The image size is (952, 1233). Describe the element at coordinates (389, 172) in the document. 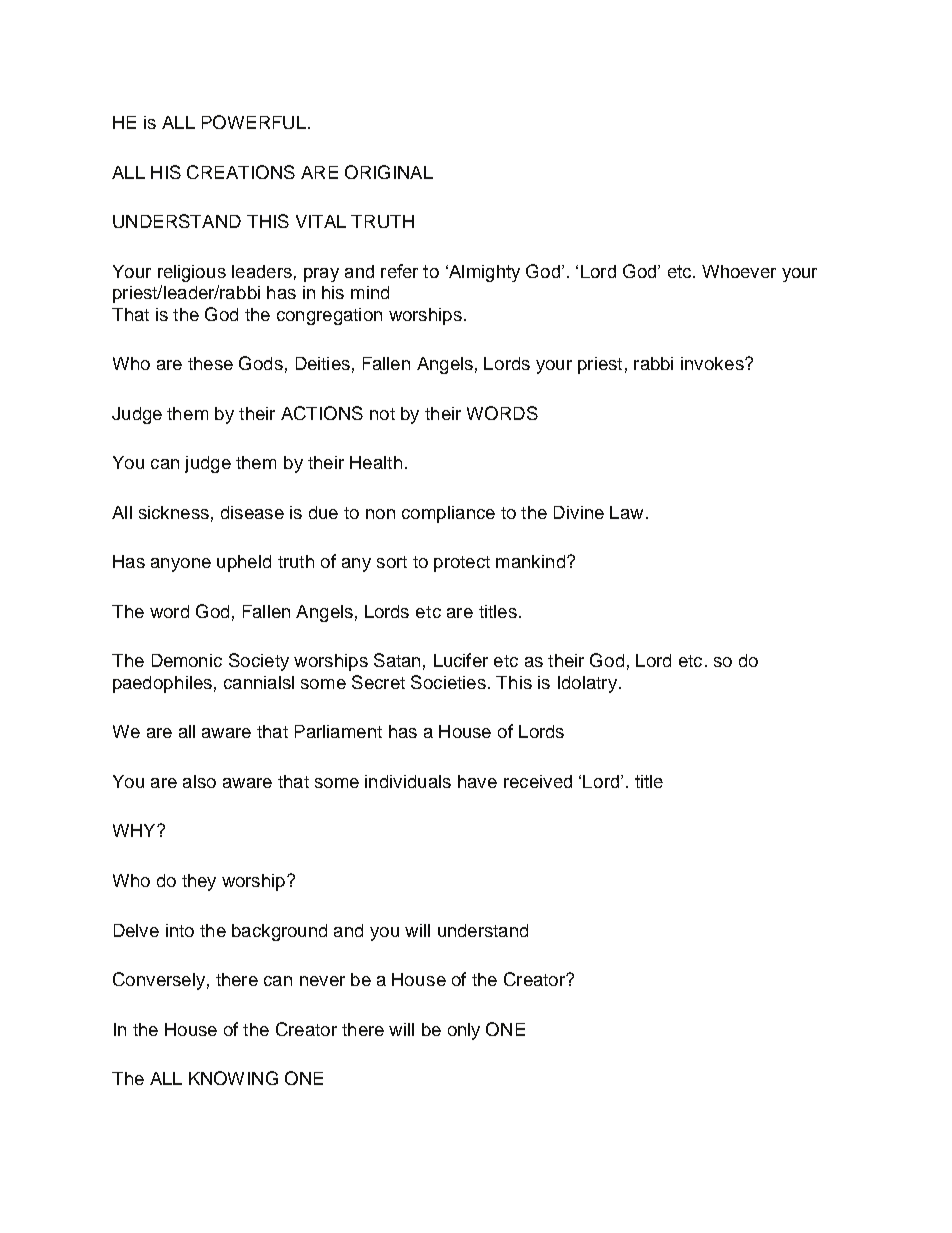

I see `ORIGINAL` at that location.
